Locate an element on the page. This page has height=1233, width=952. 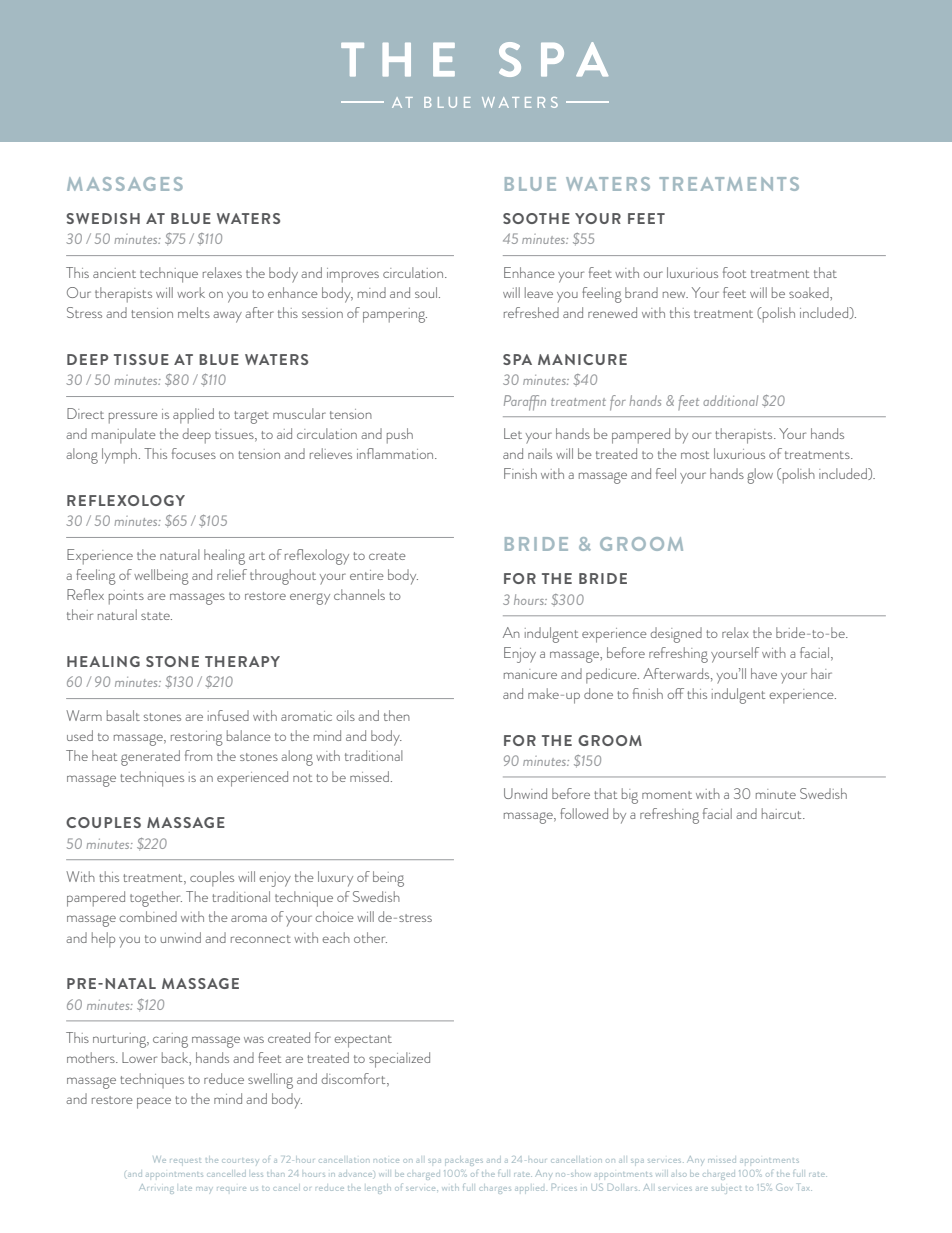
then is located at coordinates (397, 715).
